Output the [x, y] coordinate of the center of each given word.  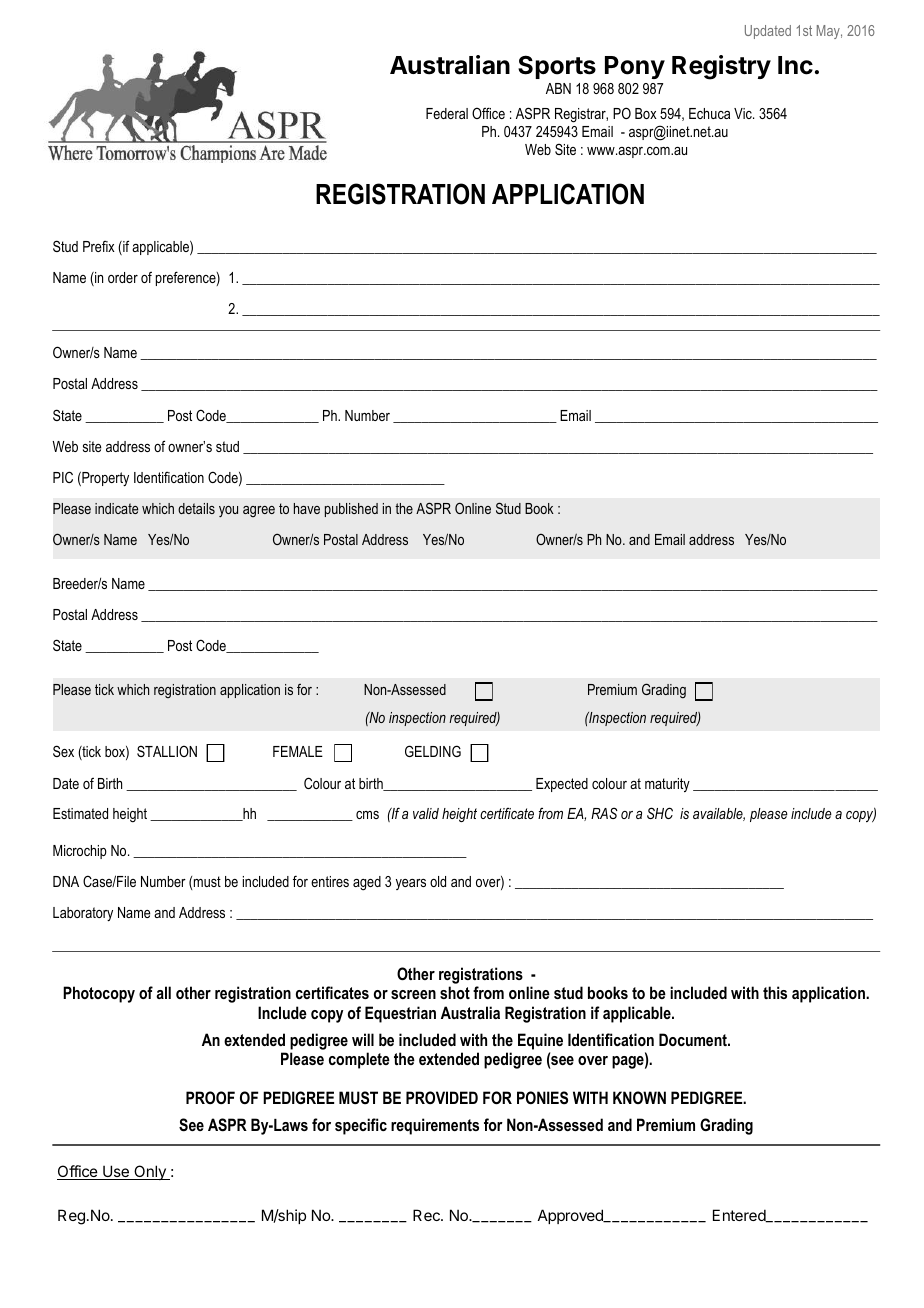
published [351, 510]
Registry [721, 67]
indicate [116, 508]
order [123, 277]
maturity [667, 785]
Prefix [99, 246]
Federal [447, 113]
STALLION [167, 751]
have [307, 508]
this [775, 992]
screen [413, 994]
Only [150, 1172]
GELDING [433, 751]
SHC [660, 813]
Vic [744, 113]
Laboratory [83, 914]
